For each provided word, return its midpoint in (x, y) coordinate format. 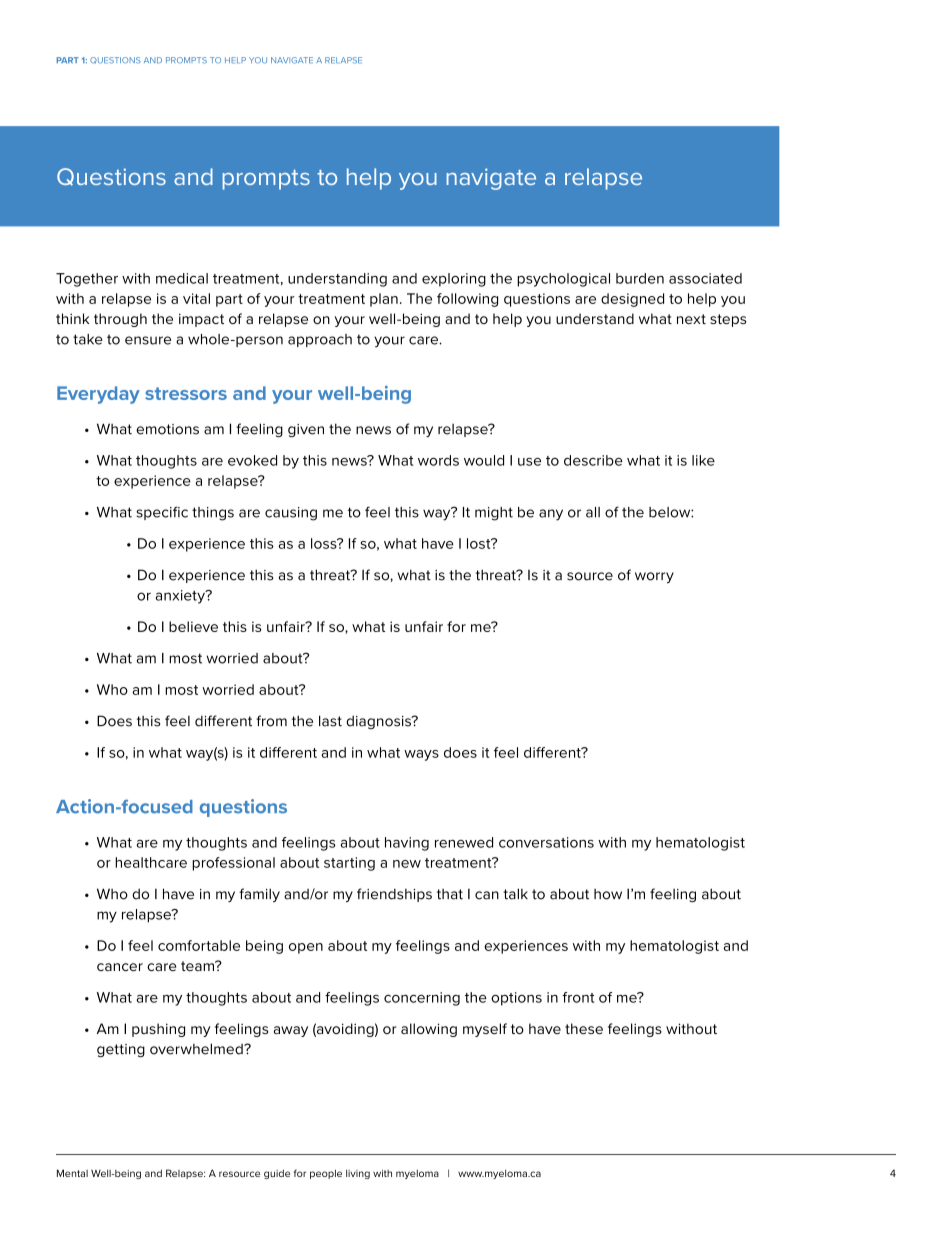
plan (384, 300)
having (407, 844)
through (120, 320)
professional (233, 864)
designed (632, 300)
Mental (72, 1173)
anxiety (181, 597)
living (358, 1174)
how (608, 894)
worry (654, 577)
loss (325, 543)
